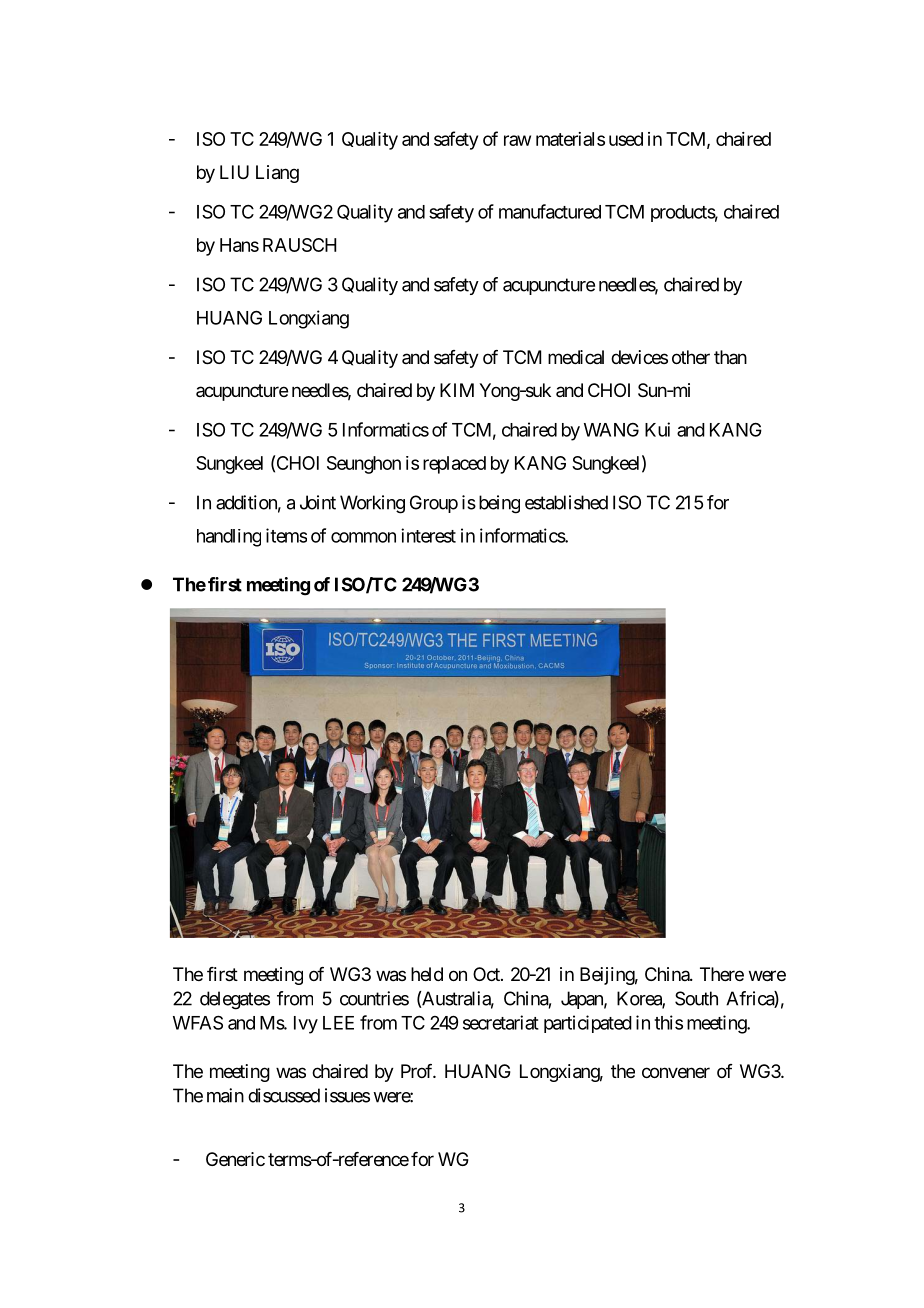 The height and width of the screenshot is (1308, 924). Describe the element at coordinates (284, 1095) in the screenshot. I see `discussed` at that location.
